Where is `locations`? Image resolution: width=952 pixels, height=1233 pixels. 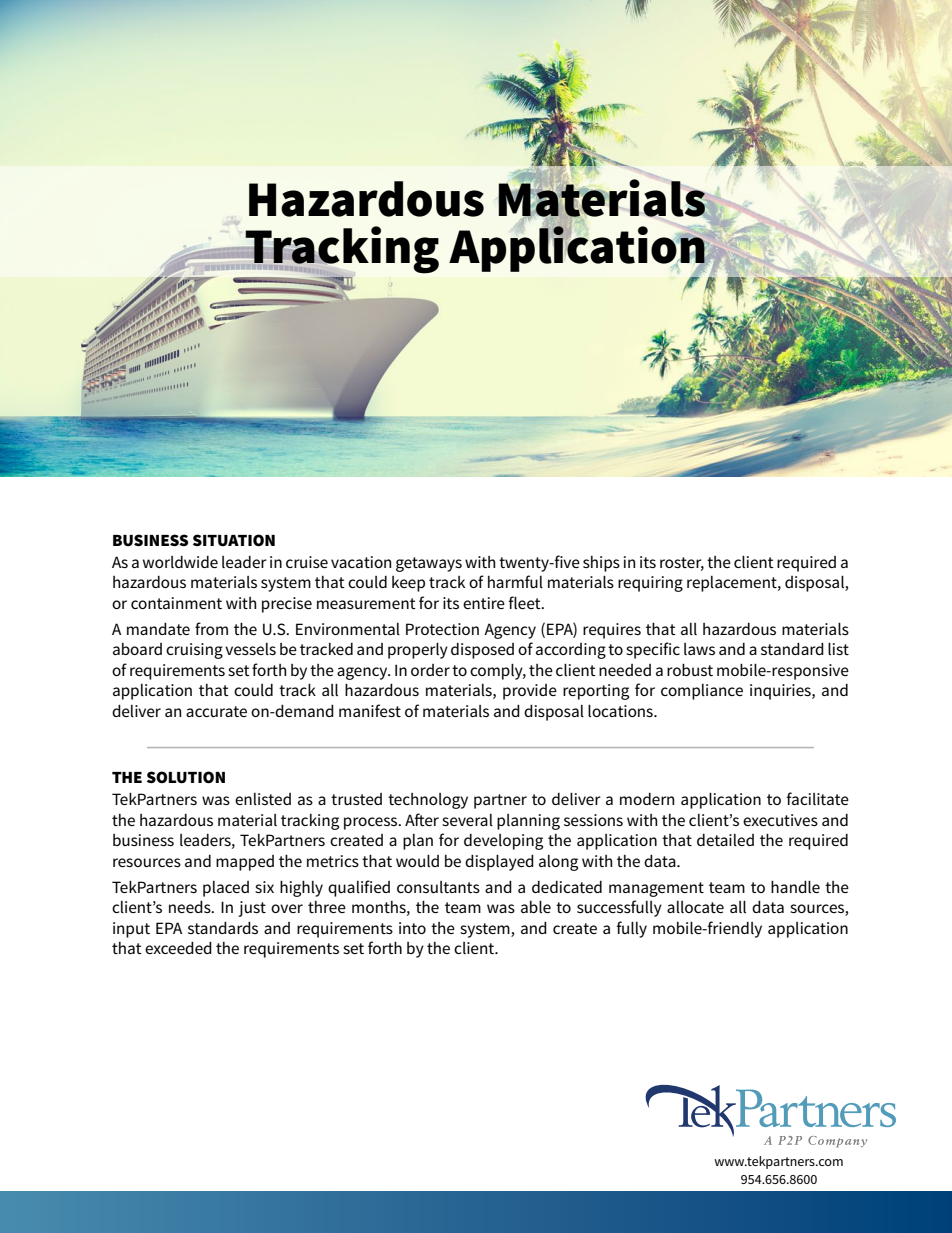 locations is located at coordinates (621, 711).
